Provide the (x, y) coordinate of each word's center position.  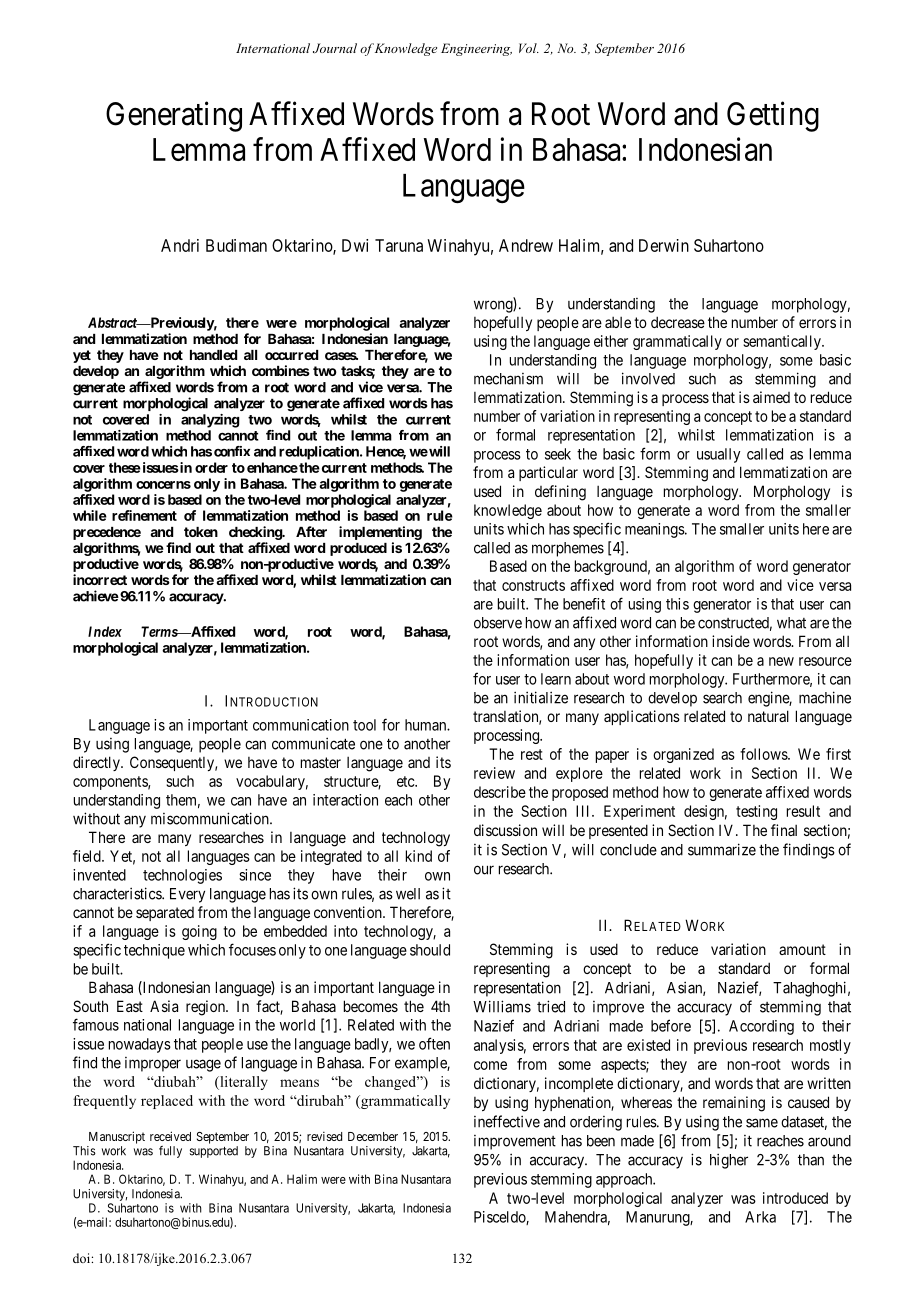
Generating (174, 116)
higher (729, 1161)
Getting (773, 116)
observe (498, 623)
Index (105, 631)
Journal (335, 48)
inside (731, 641)
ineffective (507, 1121)
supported (214, 1152)
